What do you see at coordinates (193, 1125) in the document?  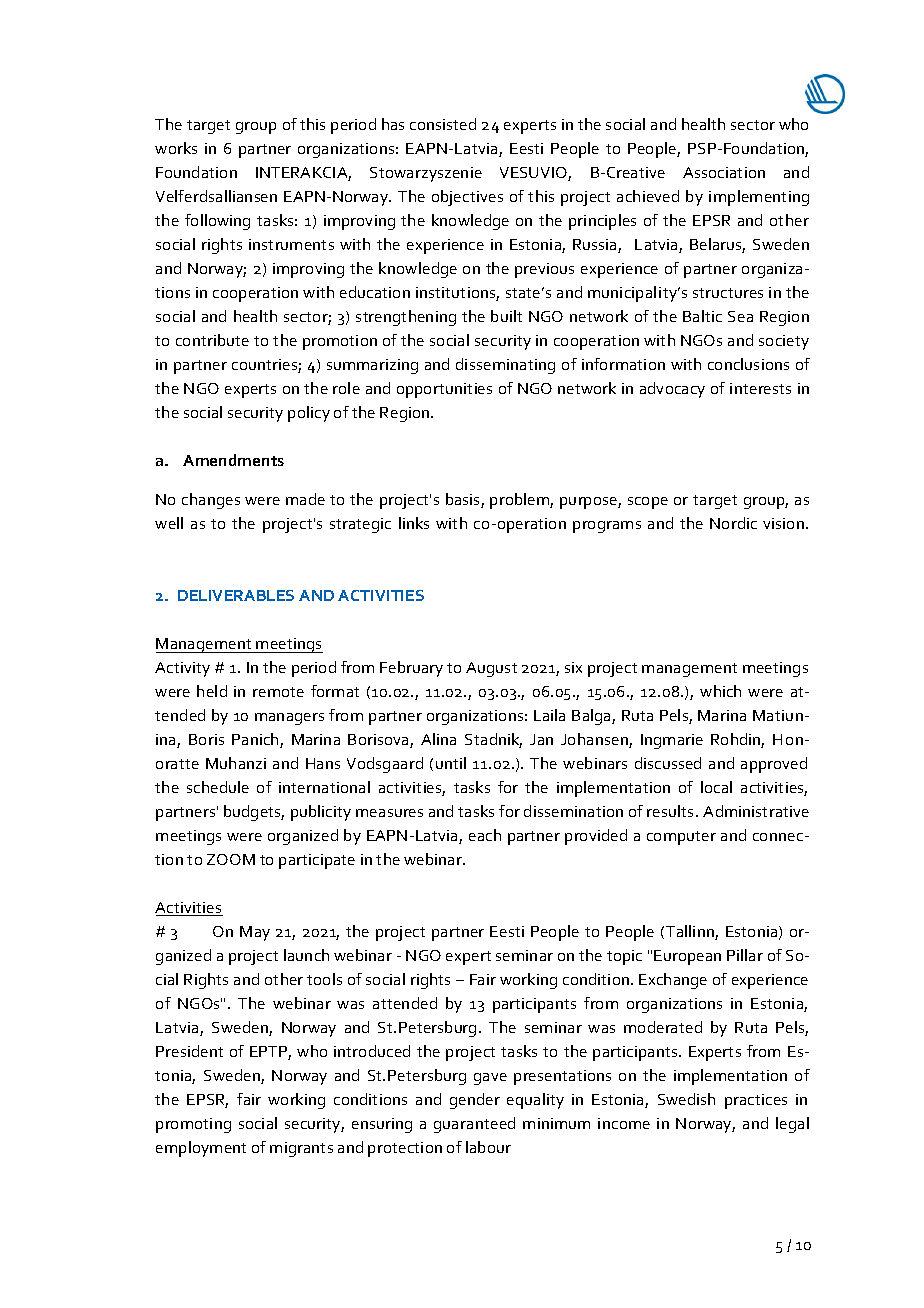 I see `promoting` at bounding box center [193, 1125].
